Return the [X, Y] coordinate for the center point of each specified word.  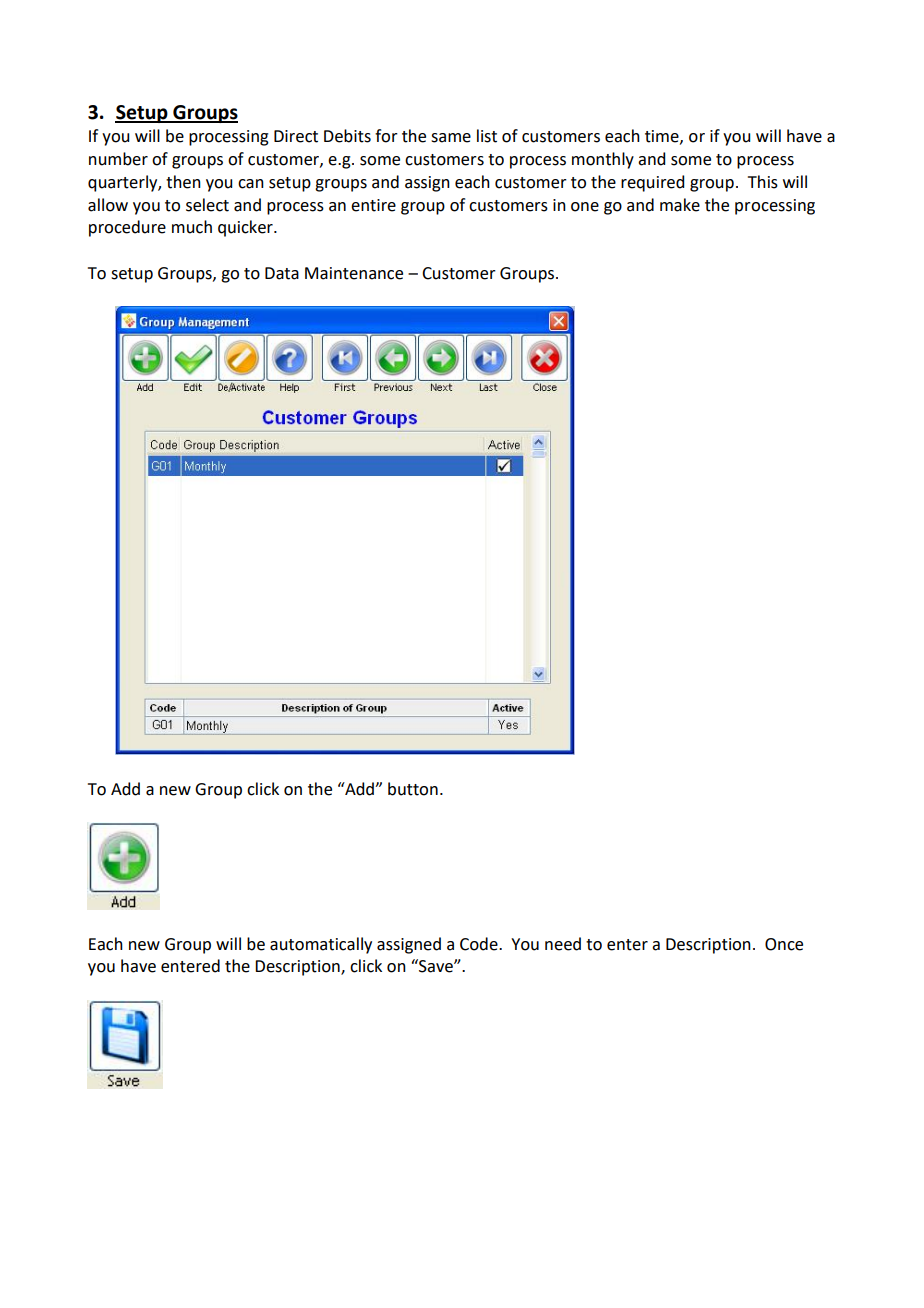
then [183, 182]
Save [436, 966]
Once [784, 944]
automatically [321, 945]
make [680, 205]
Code [480, 944]
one [585, 207]
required [652, 183]
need [563, 944]
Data [282, 273]
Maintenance [354, 273]
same [451, 138]
